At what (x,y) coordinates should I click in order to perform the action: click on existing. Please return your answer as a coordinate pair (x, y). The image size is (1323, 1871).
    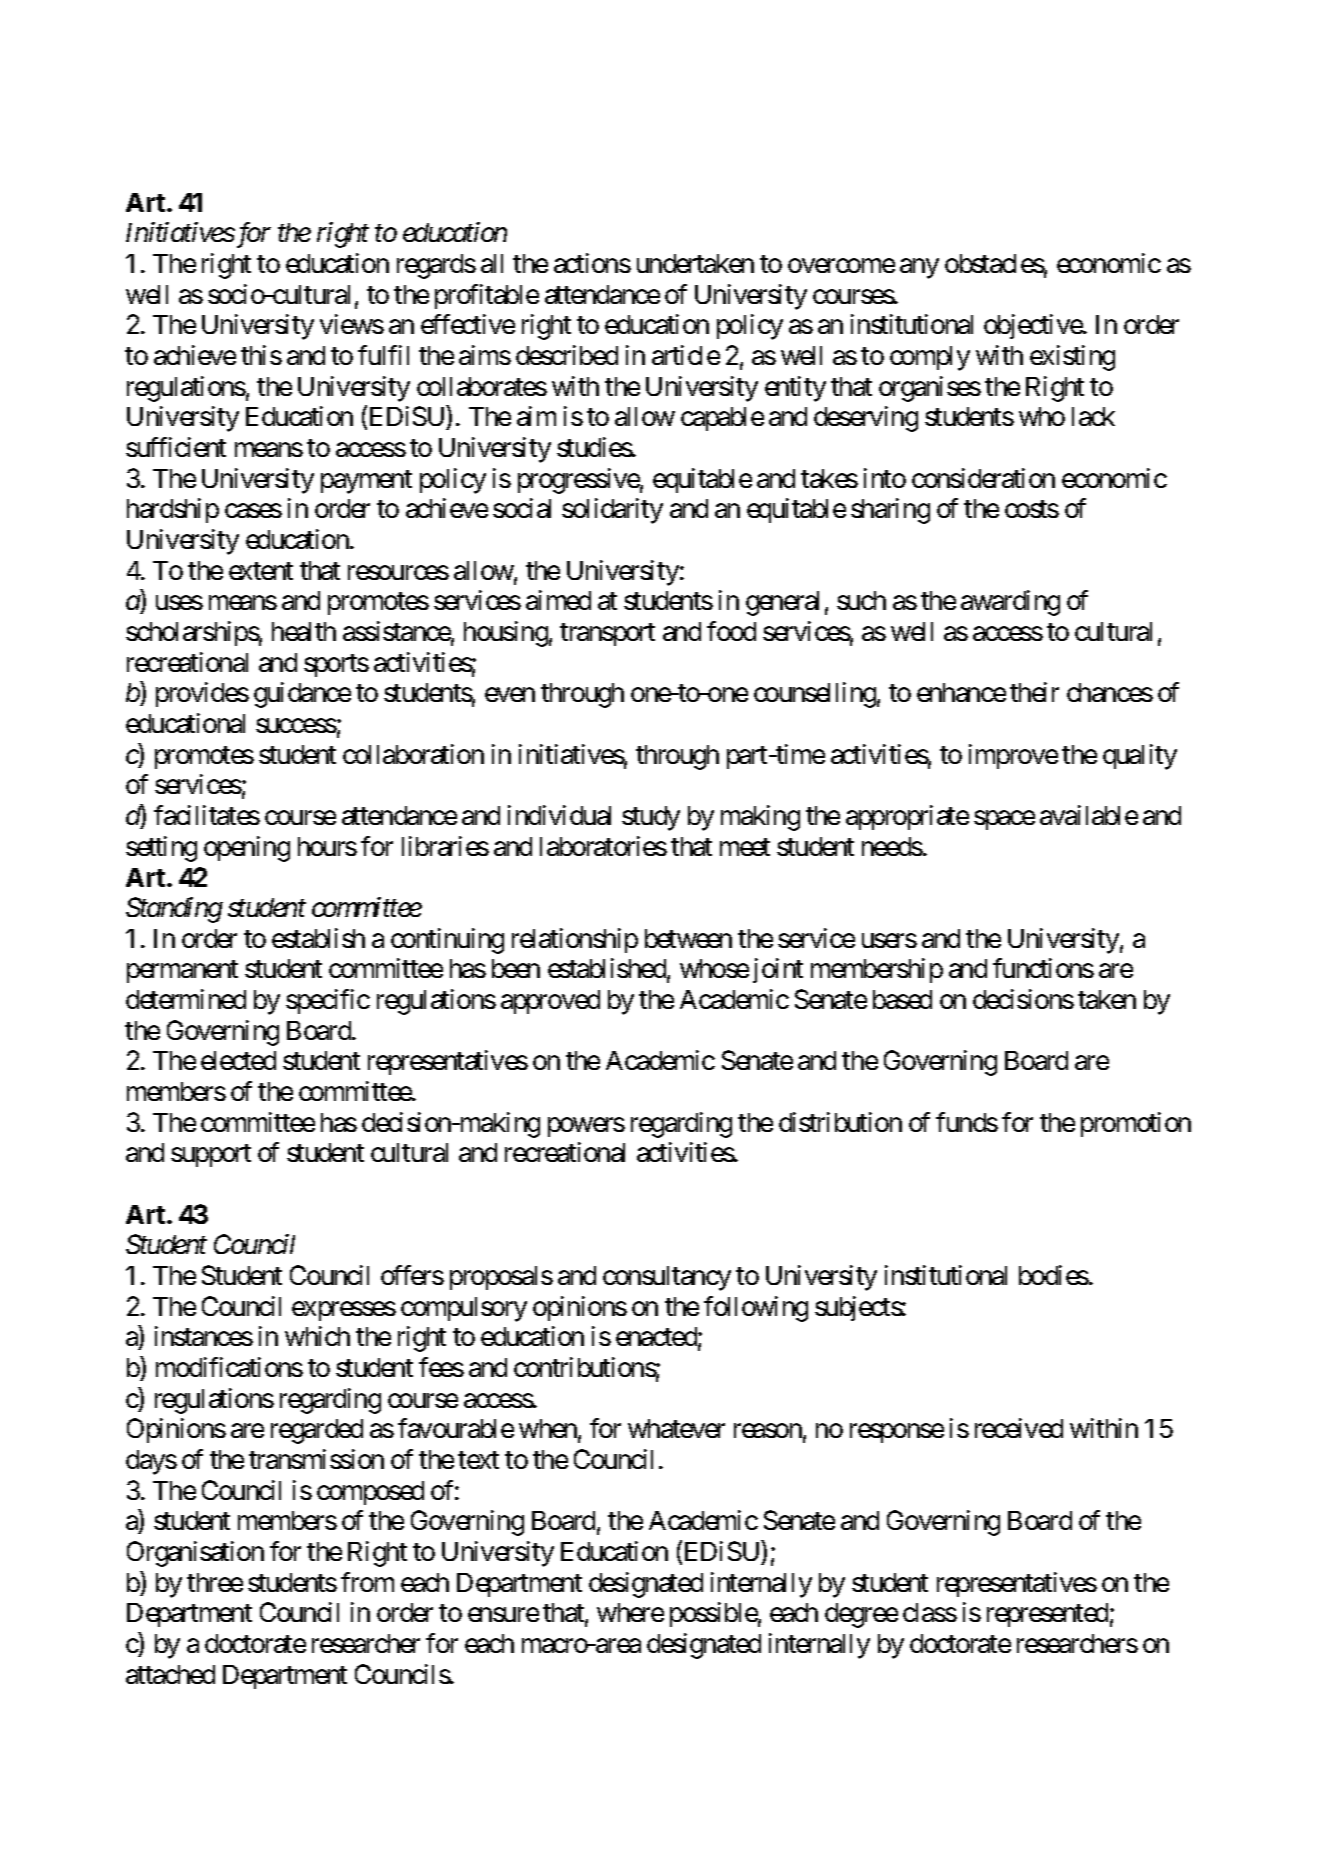
    Looking at the image, I should click on (1072, 358).
